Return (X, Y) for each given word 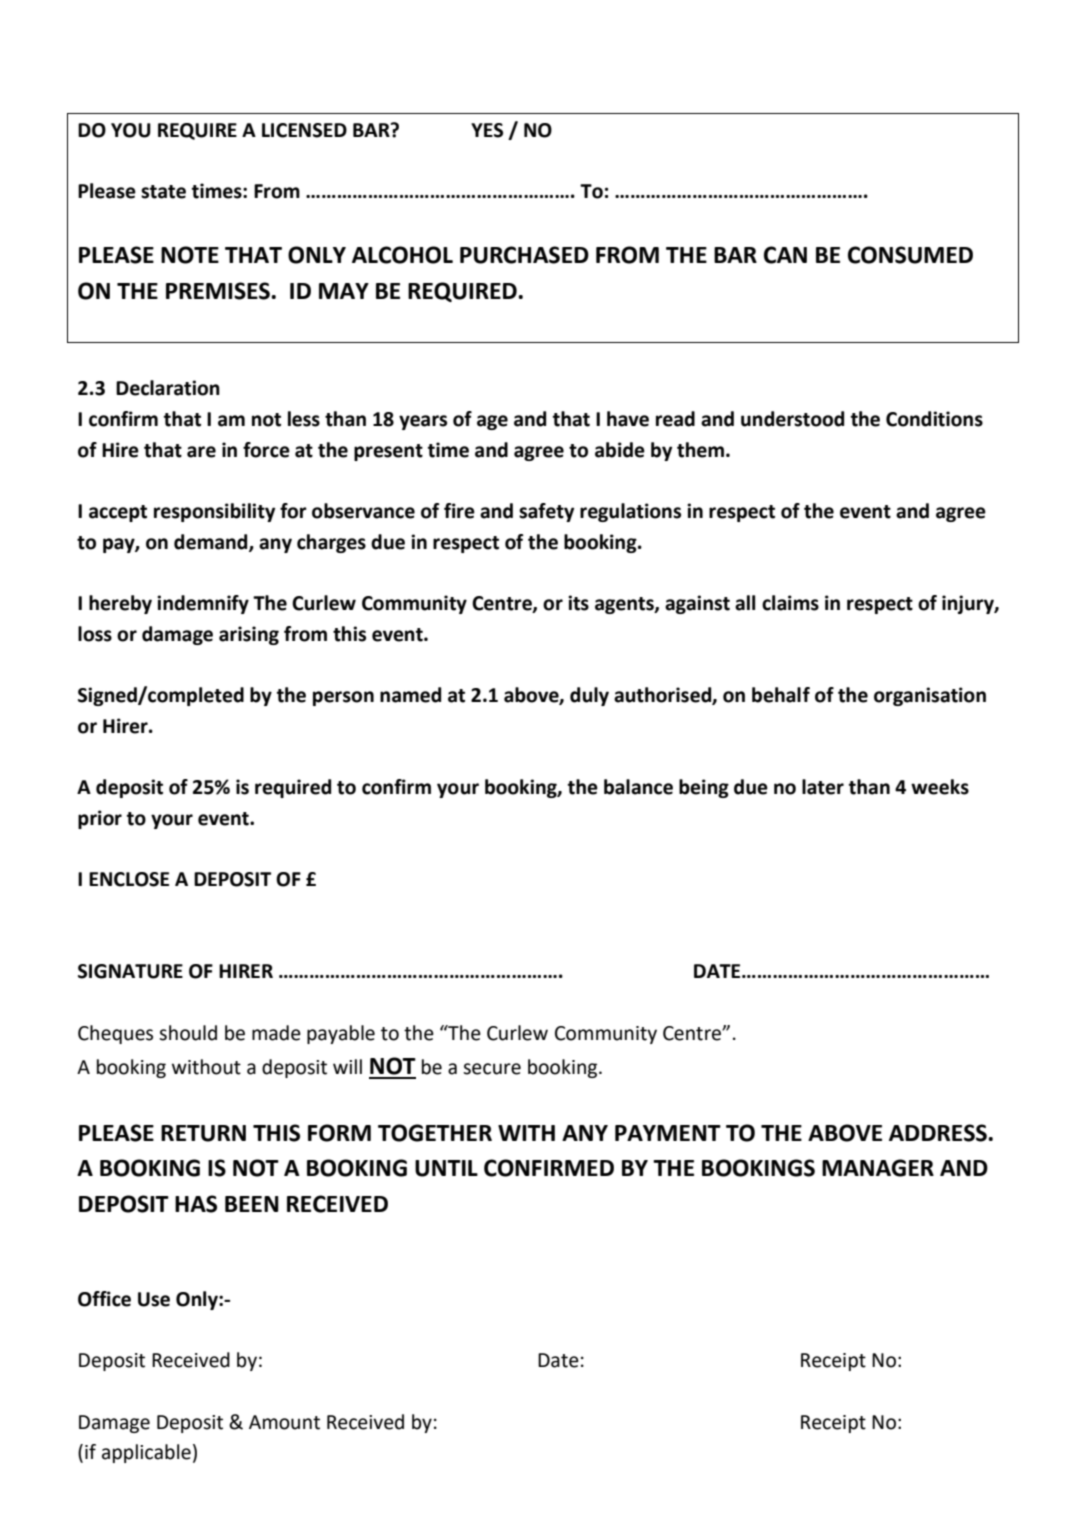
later (823, 787)
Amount (284, 1422)
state (163, 192)
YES (487, 130)
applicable (146, 1453)
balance (638, 787)
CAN (785, 255)
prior (100, 819)
